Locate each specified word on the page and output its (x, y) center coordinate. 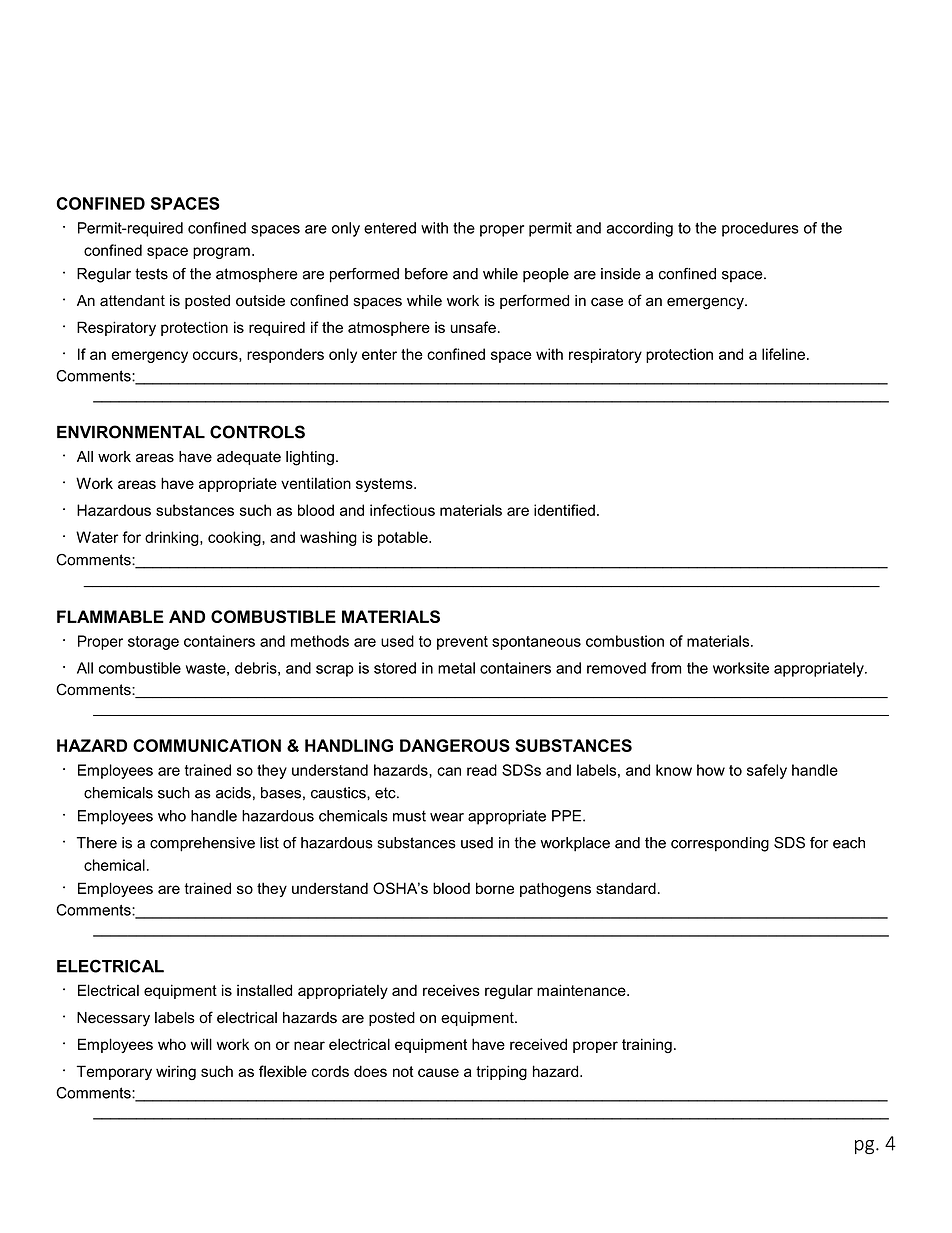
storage (153, 643)
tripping (501, 1072)
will (201, 1044)
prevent (462, 643)
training (647, 1045)
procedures (760, 229)
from (666, 668)
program (221, 253)
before (426, 274)
